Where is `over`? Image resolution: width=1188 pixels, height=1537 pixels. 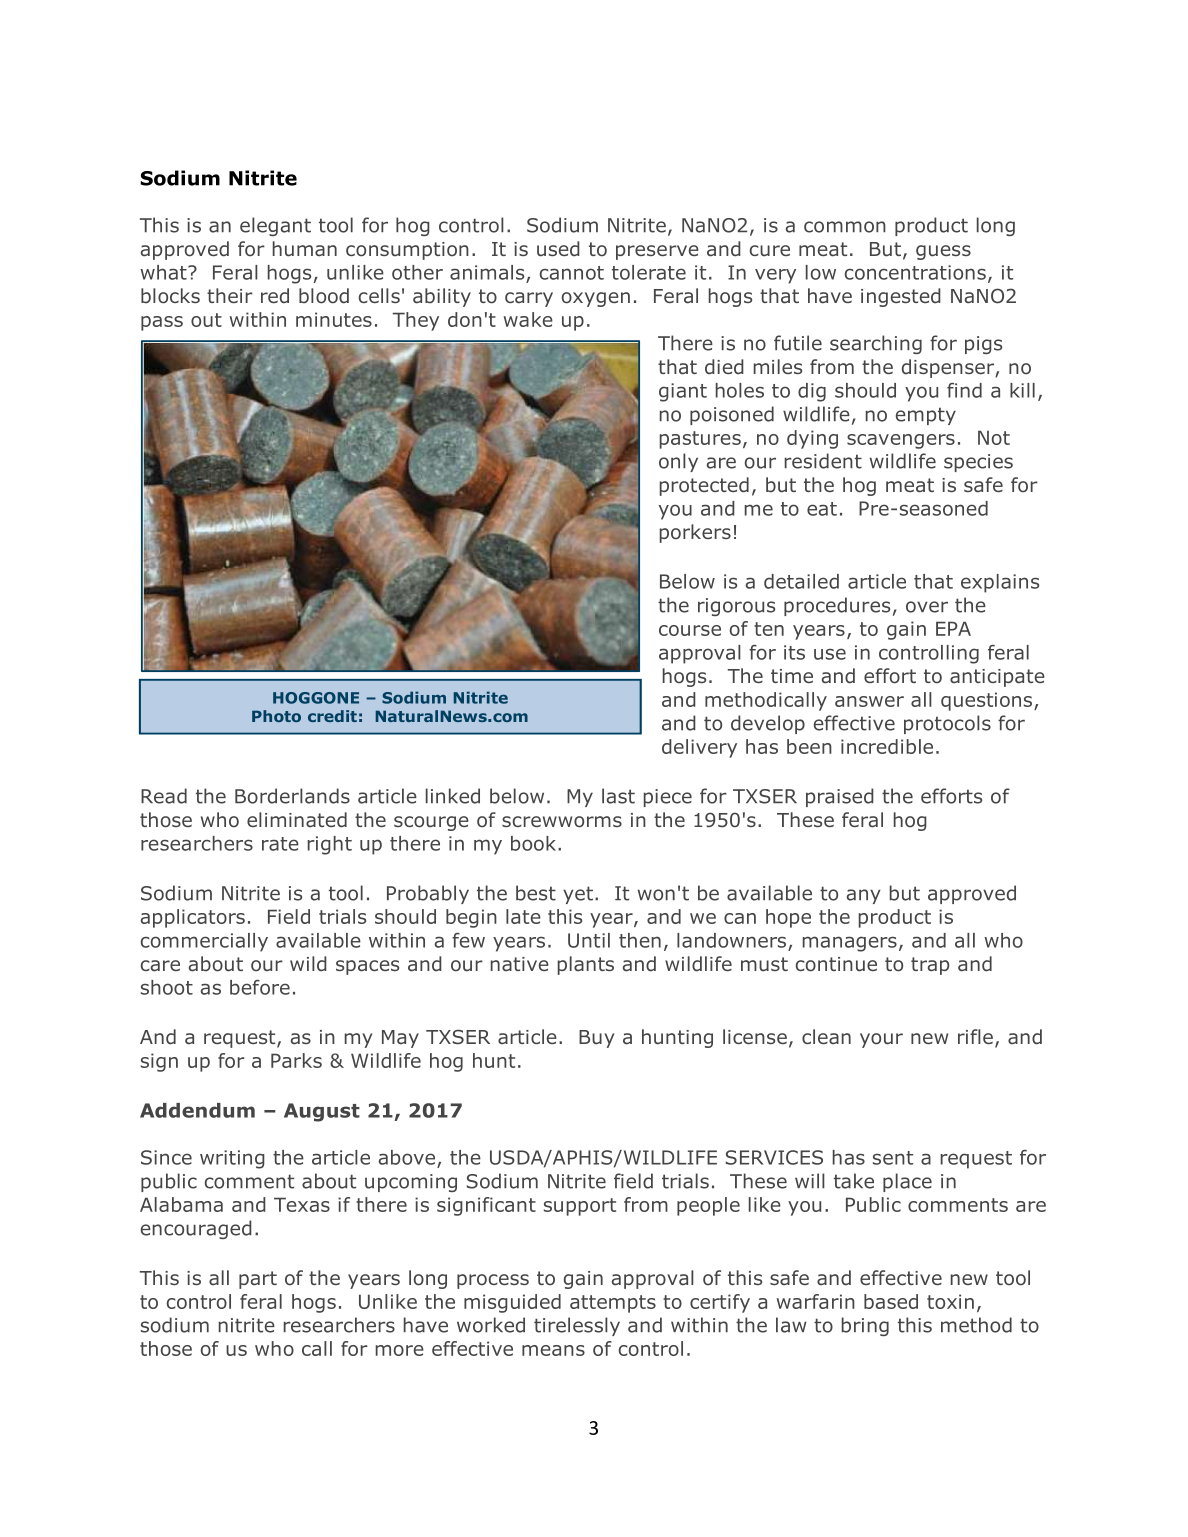
over is located at coordinates (927, 607).
